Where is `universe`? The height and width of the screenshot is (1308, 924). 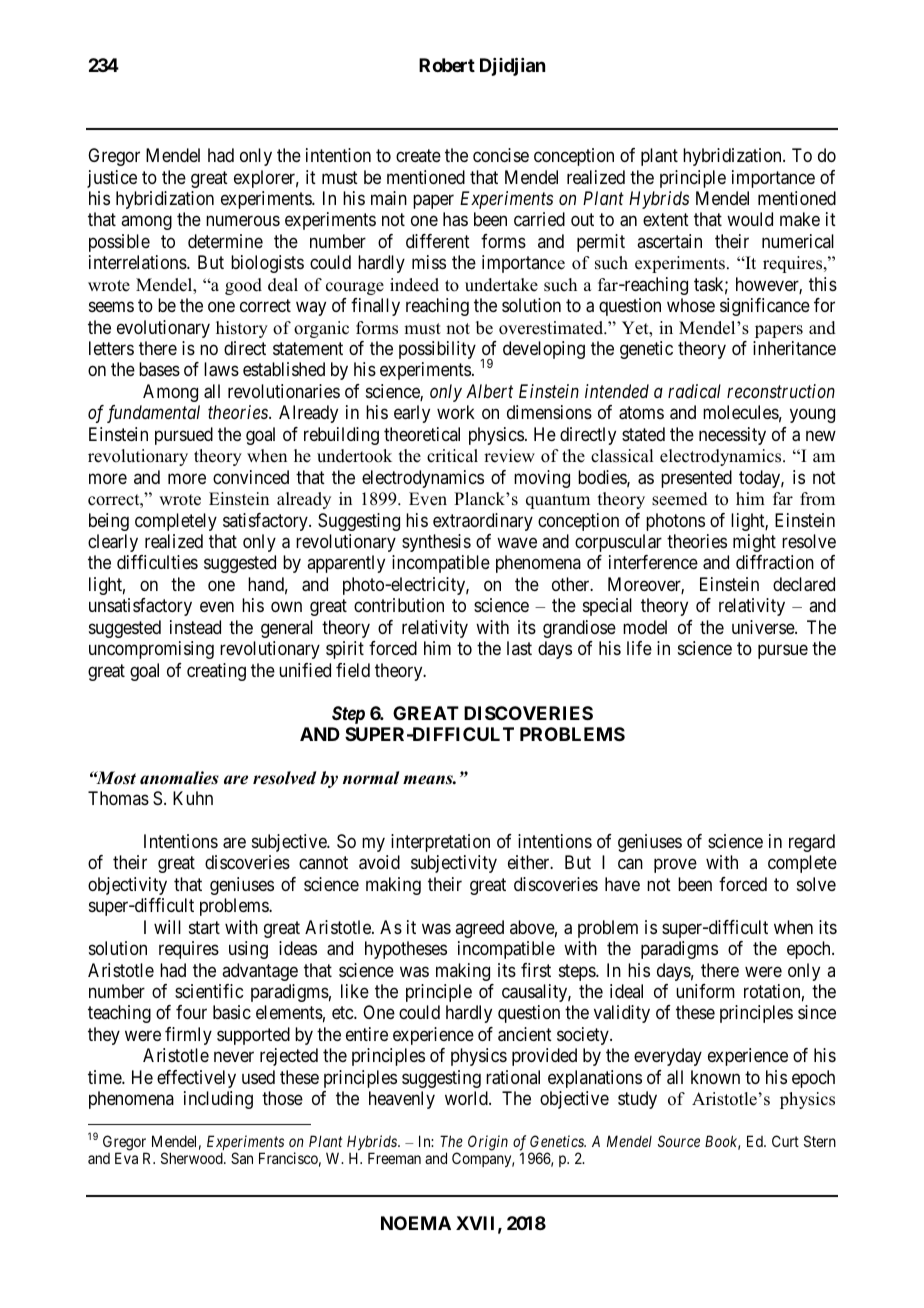 universe is located at coordinates (764, 627).
